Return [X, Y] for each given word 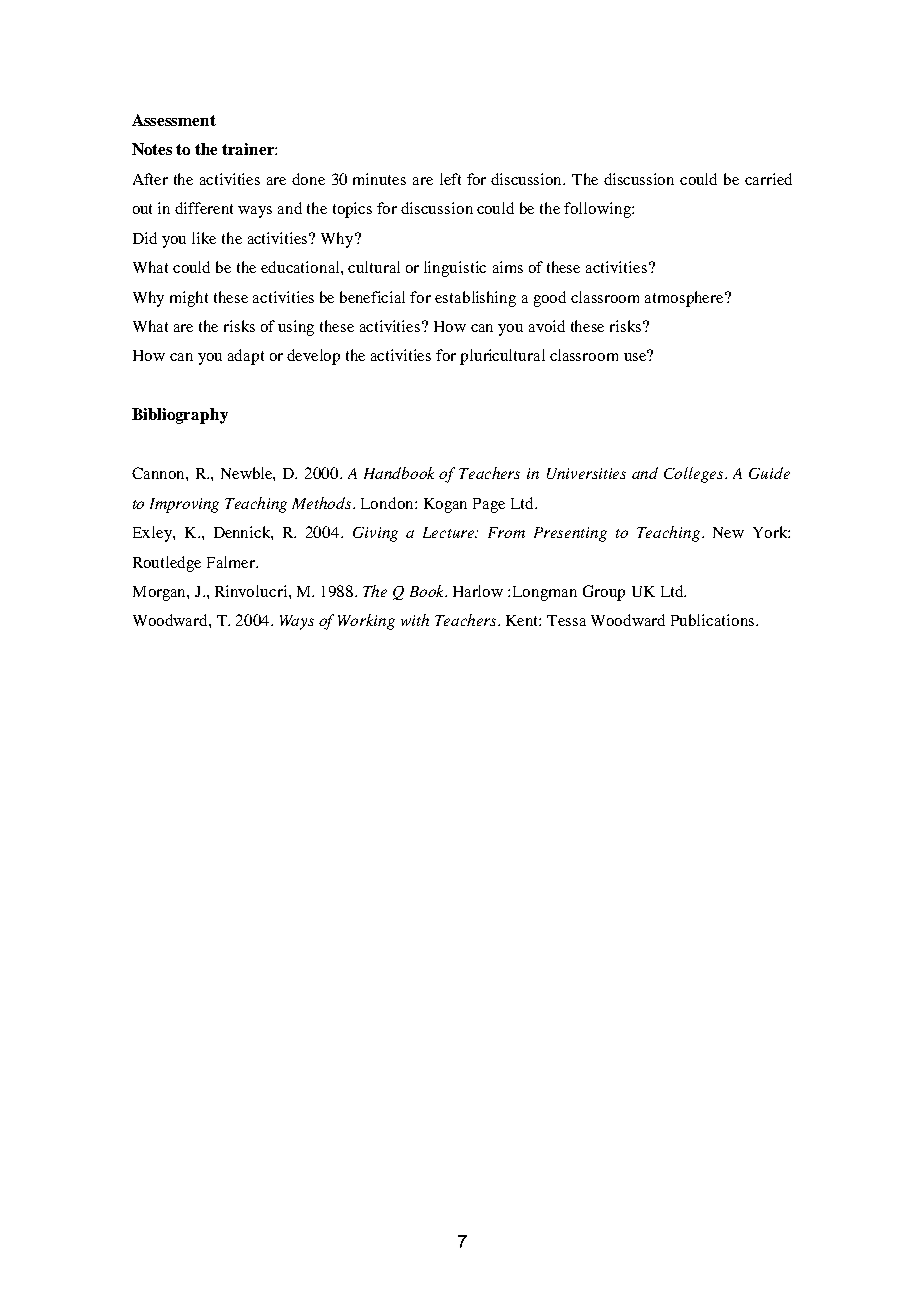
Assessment [174, 120]
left [450, 179]
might [189, 299]
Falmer [232, 562]
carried [768, 179]
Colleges [695, 475]
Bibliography [180, 416]
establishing [475, 299]
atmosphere [685, 299]
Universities [586, 473]
